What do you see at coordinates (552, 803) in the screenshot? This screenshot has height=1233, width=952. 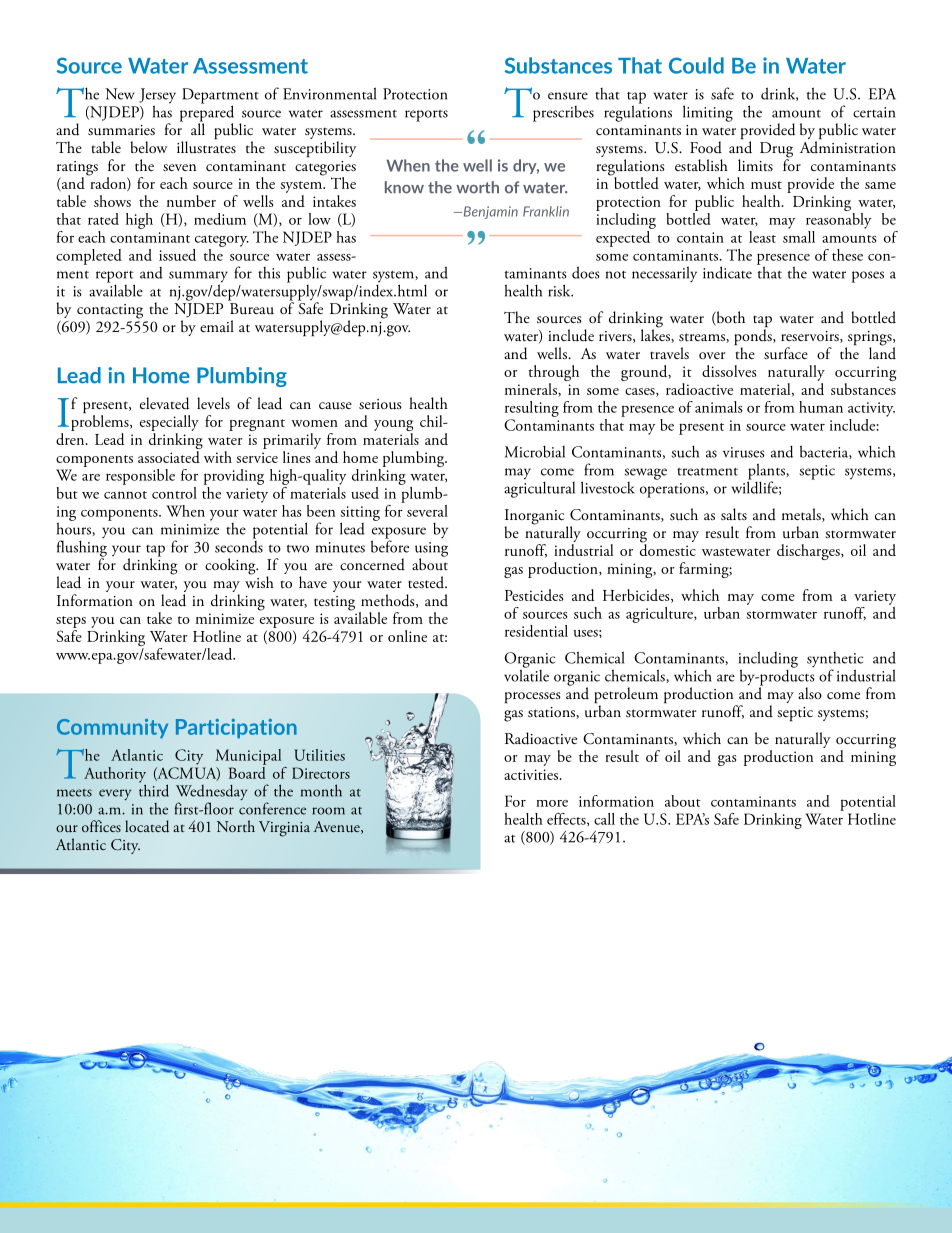 I see `more` at bounding box center [552, 803].
